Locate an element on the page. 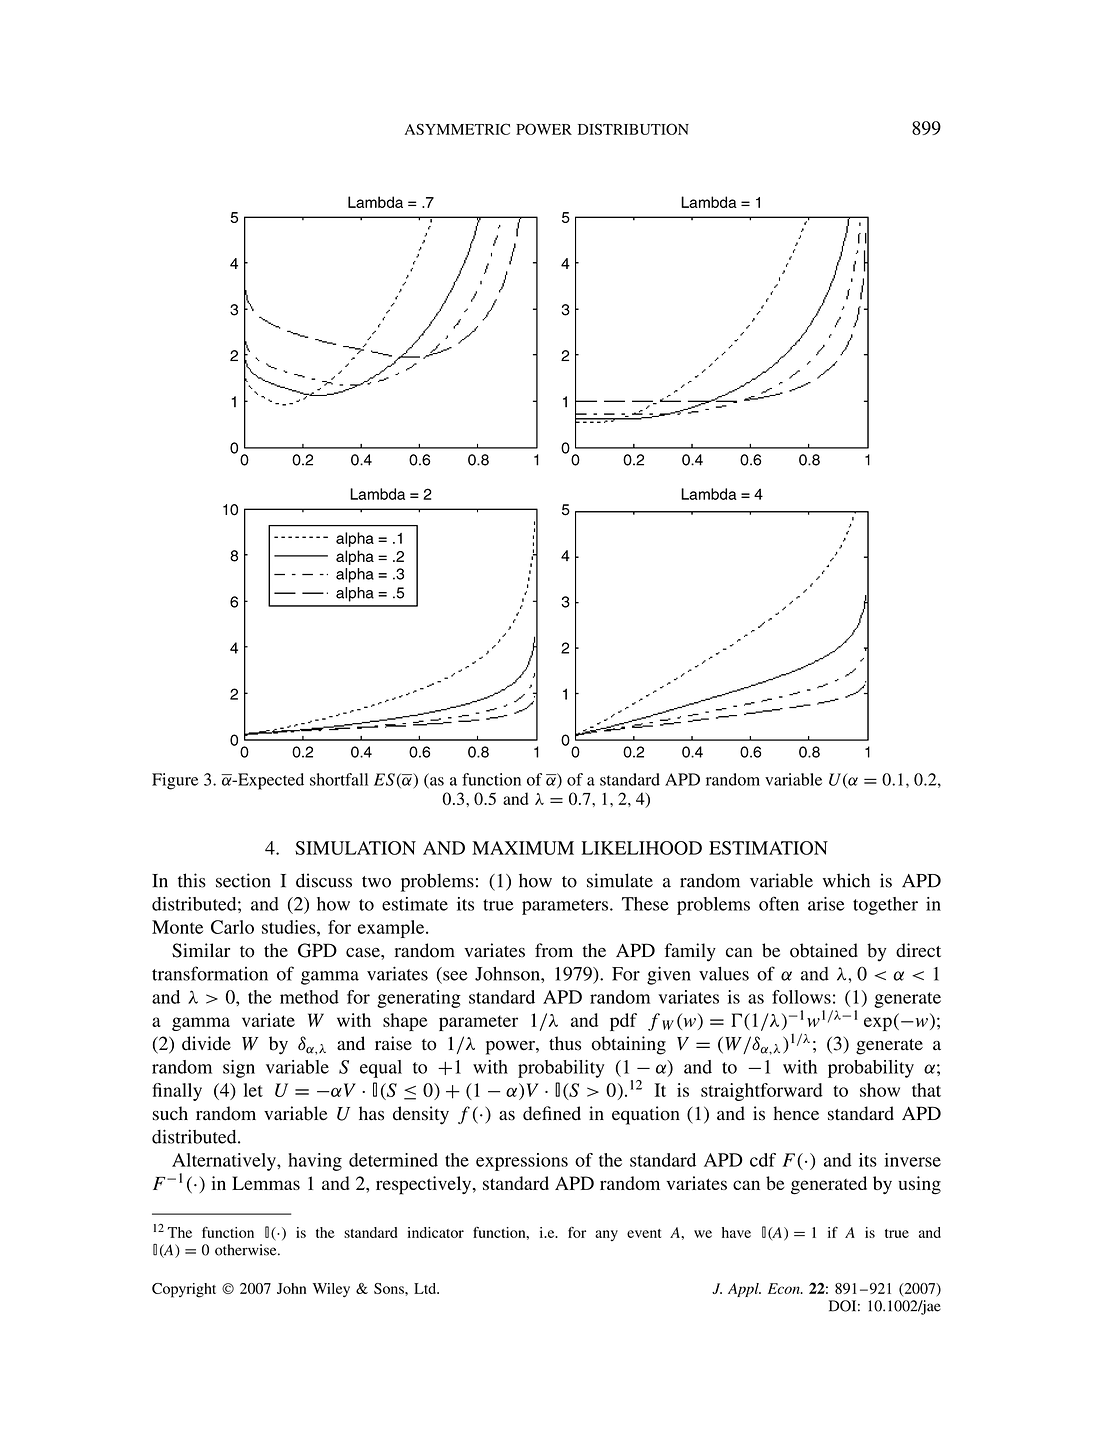  follows is located at coordinates (801, 997).
